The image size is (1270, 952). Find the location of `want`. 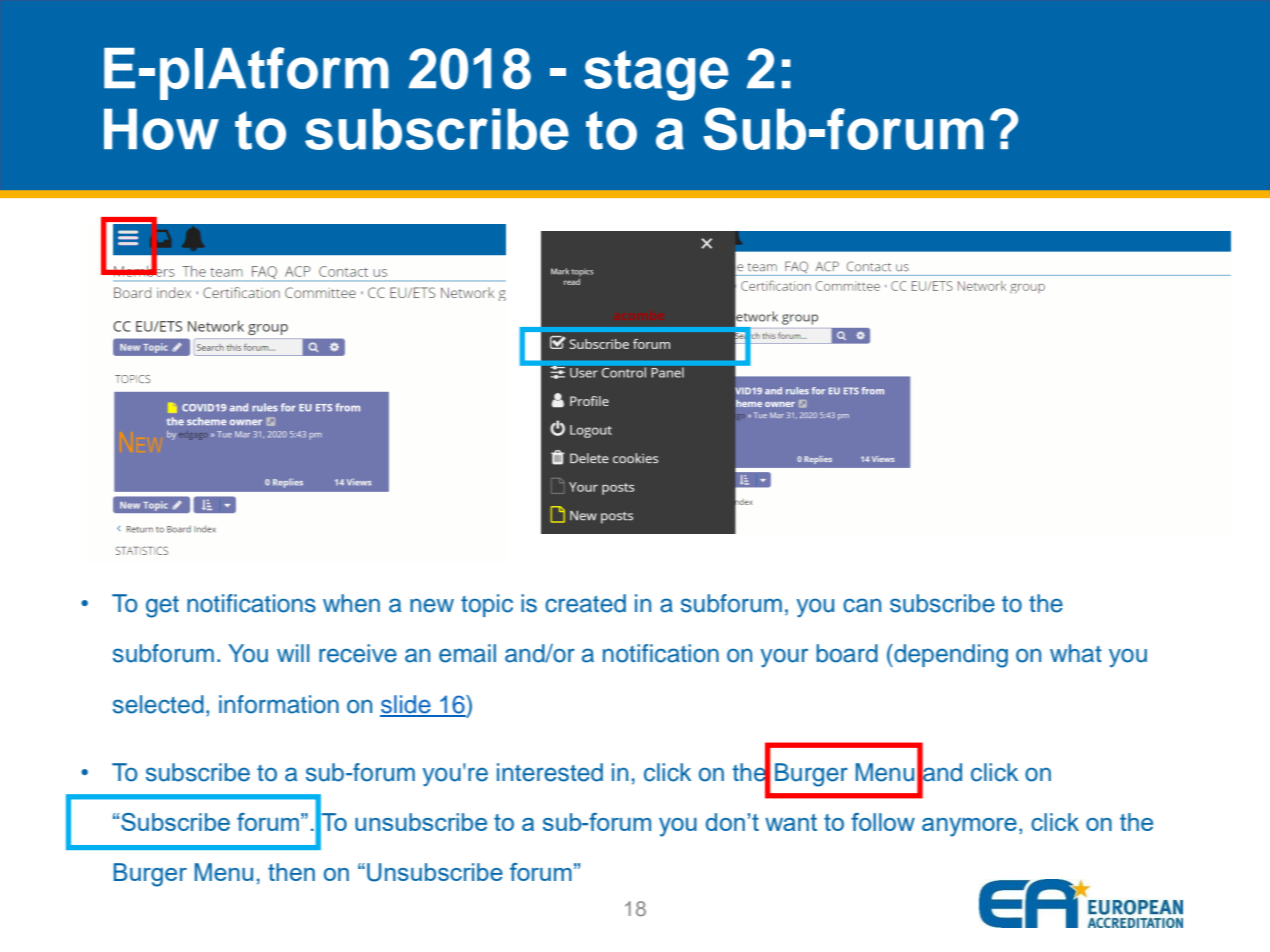

want is located at coordinates (791, 822).
